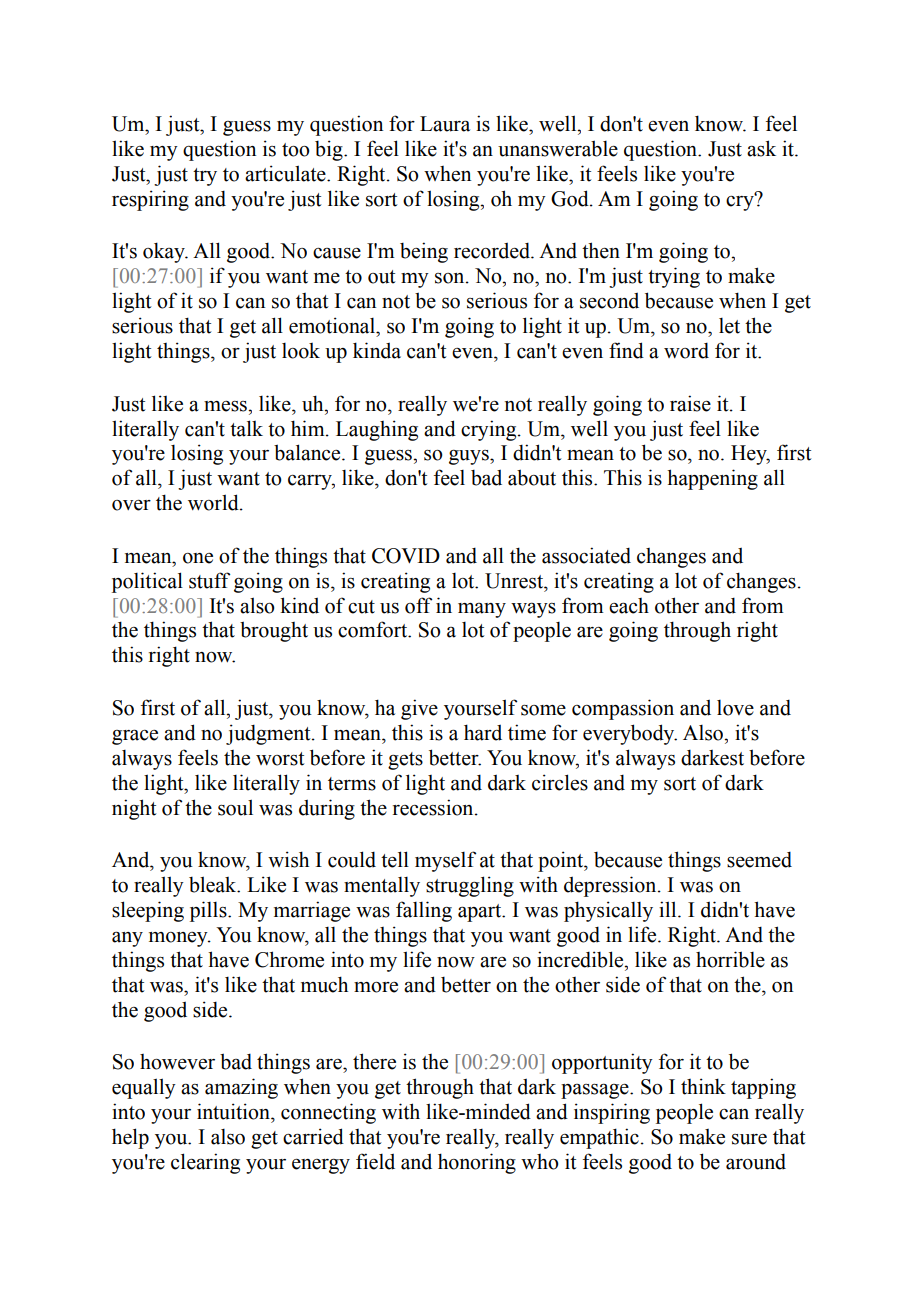  Describe the element at coordinates (445, 124) in the image. I see `Laura` at that location.
